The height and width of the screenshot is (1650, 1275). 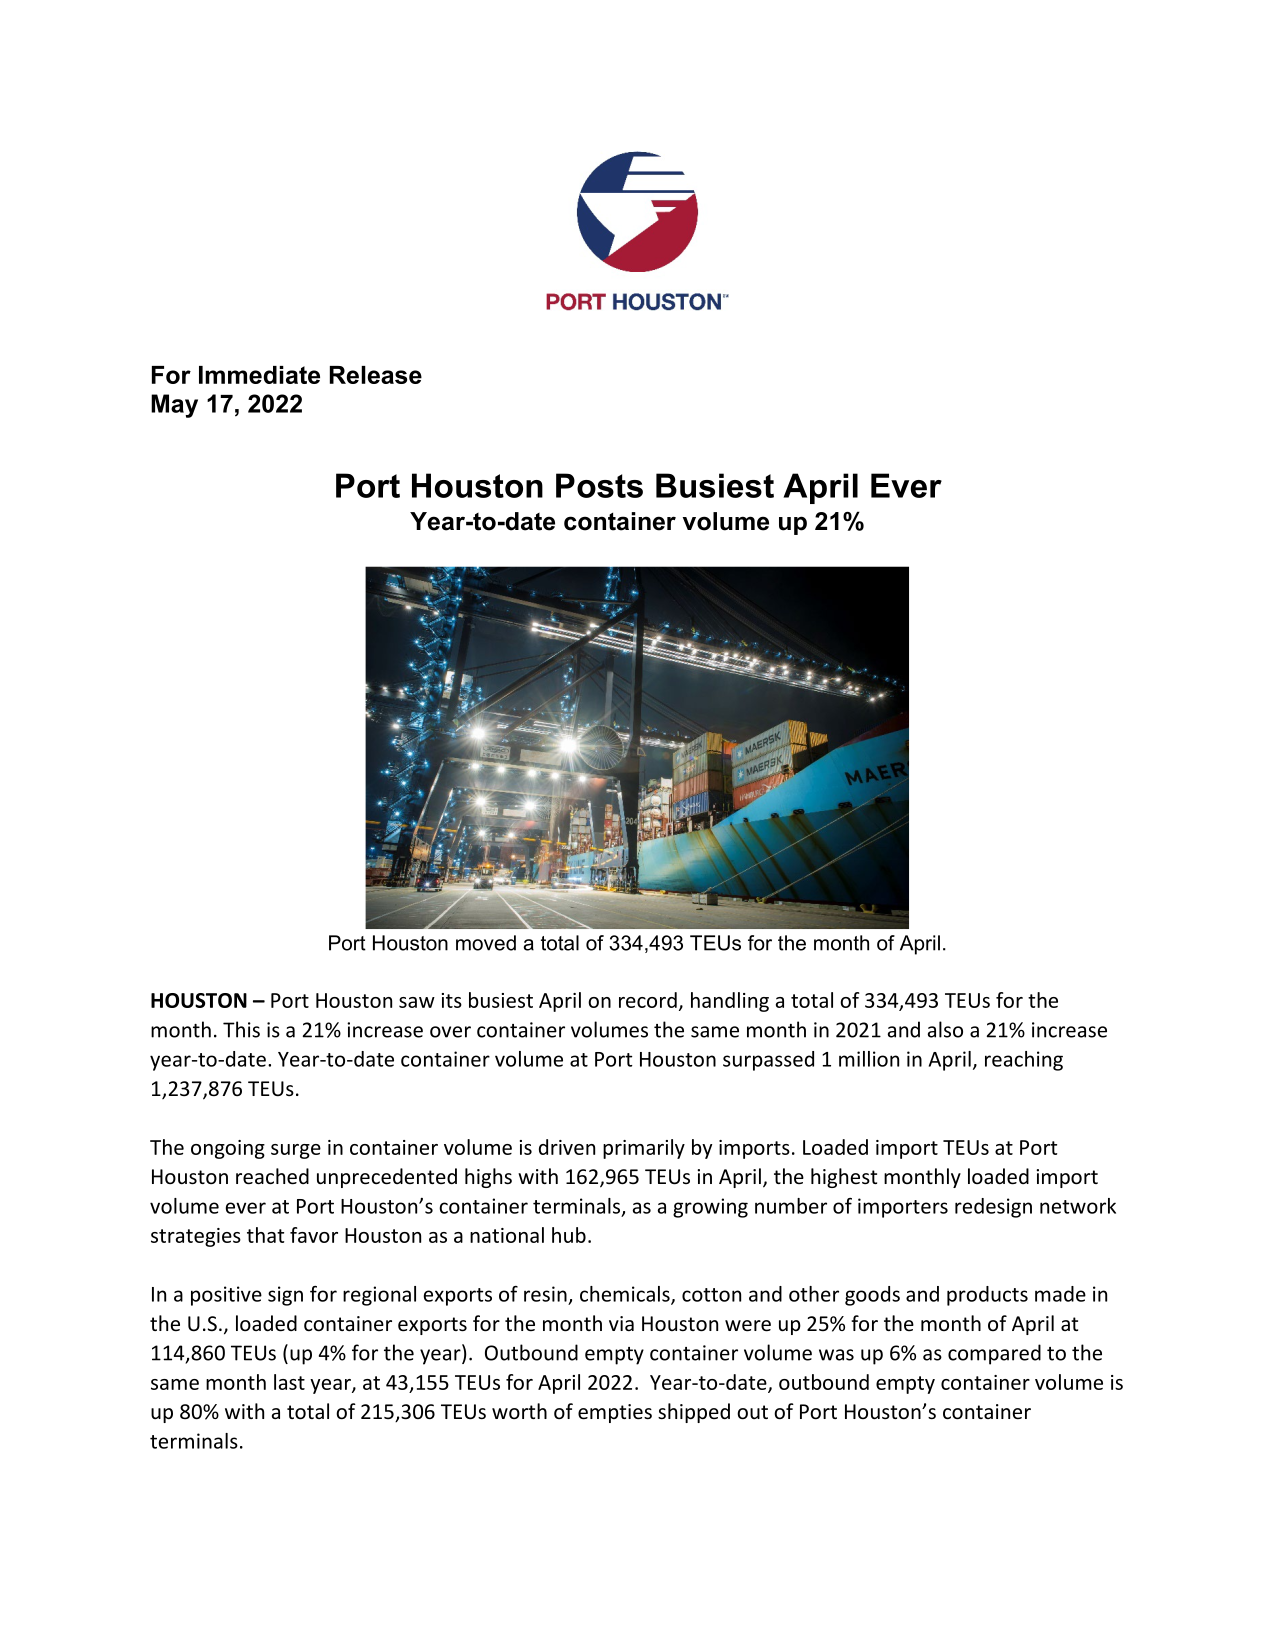 What do you see at coordinates (486, 943) in the screenshot?
I see `moved` at bounding box center [486, 943].
